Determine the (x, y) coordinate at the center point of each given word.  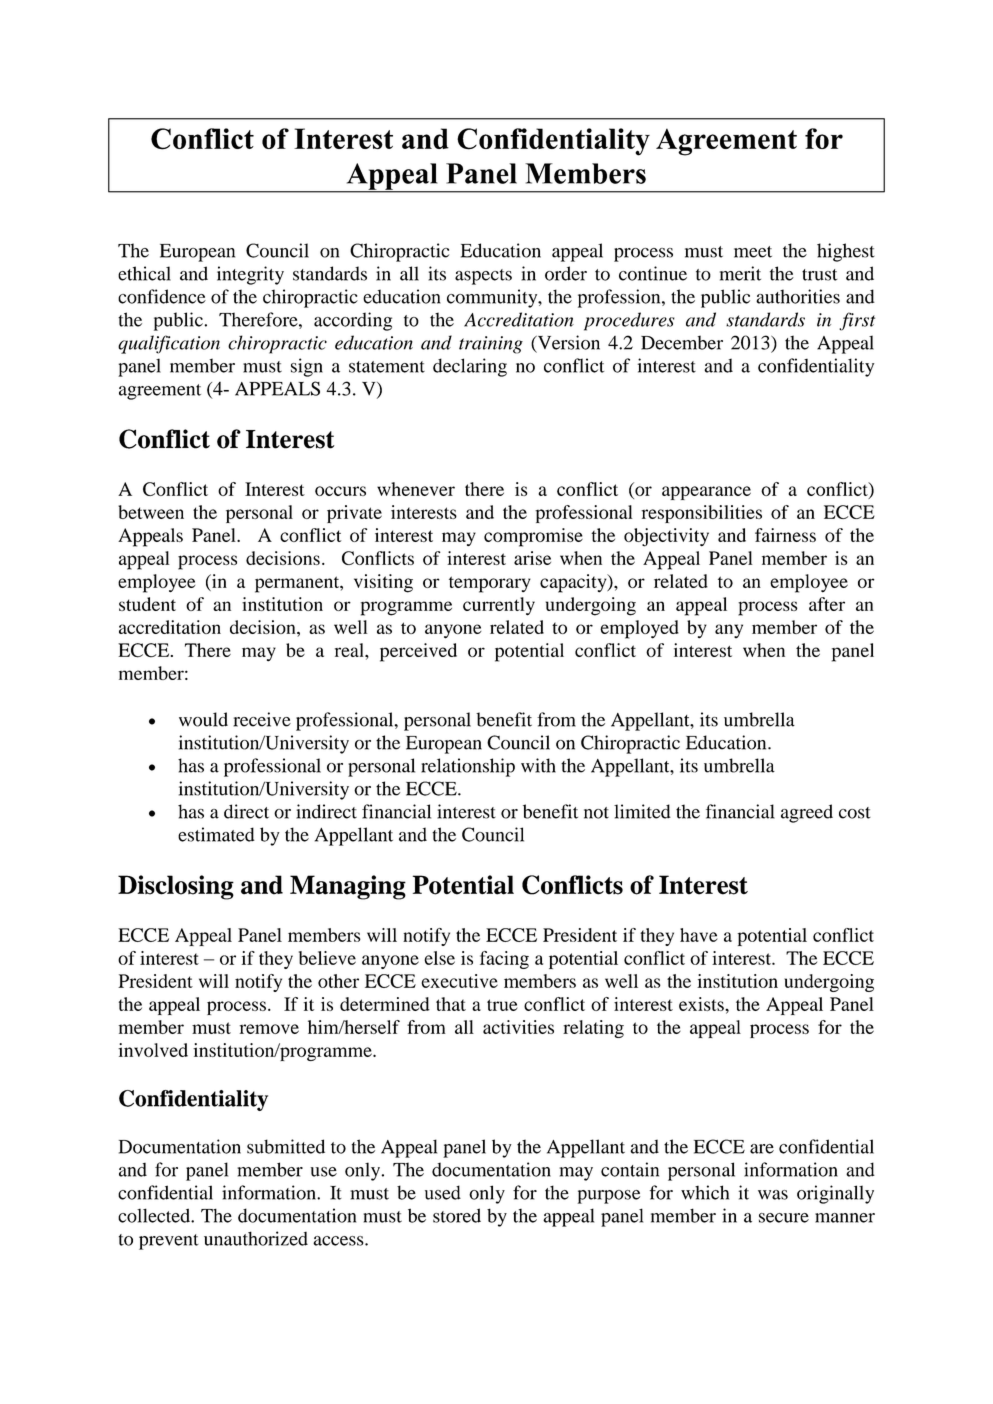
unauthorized (256, 1238)
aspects (483, 277)
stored (457, 1215)
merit (740, 273)
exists (702, 1004)
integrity (250, 275)
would (203, 719)
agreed (807, 813)
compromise (533, 537)
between (151, 512)
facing (504, 960)
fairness (785, 535)
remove (269, 1029)
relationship (468, 767)
